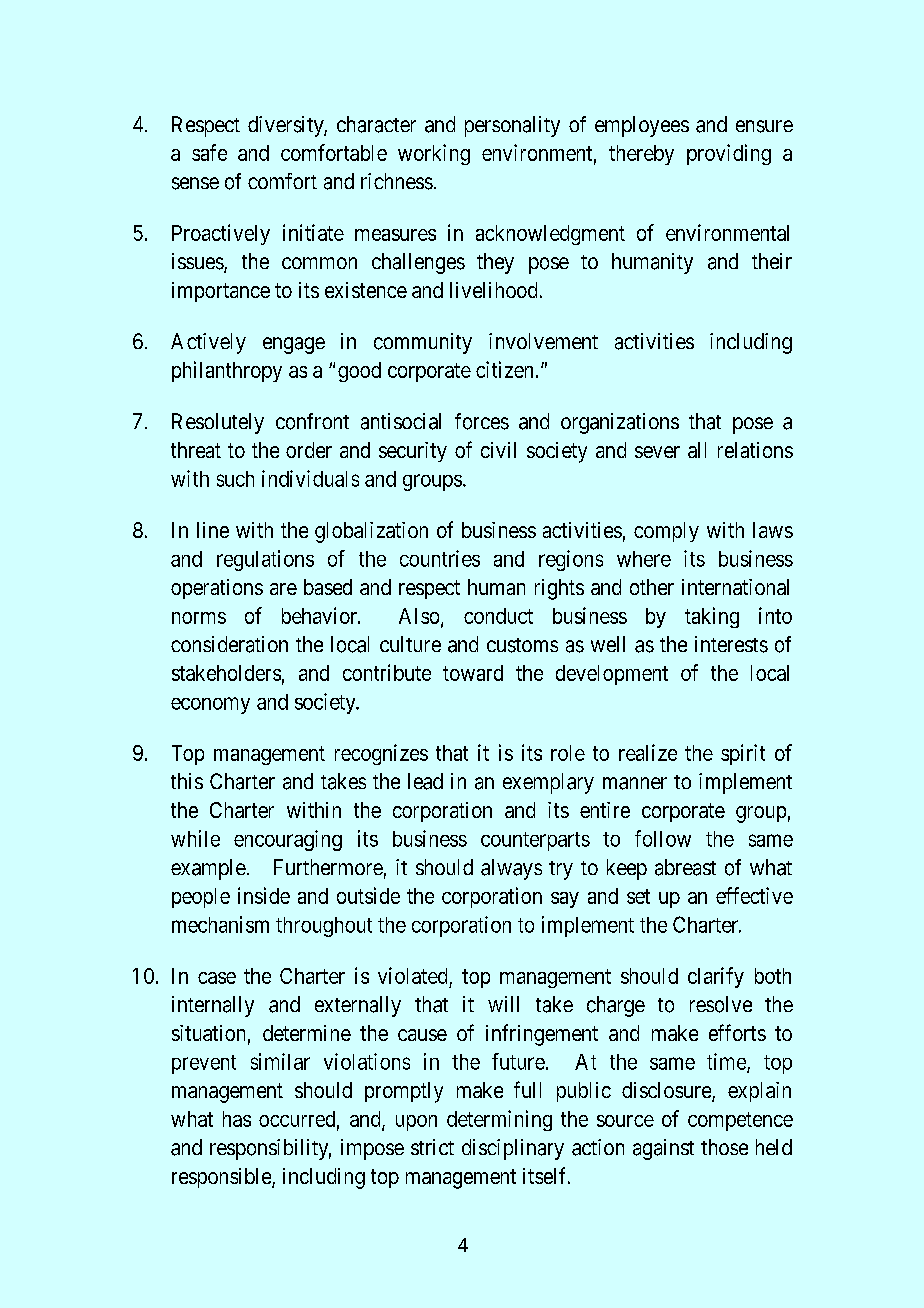 The image size is (924, 1308). Describe the element at coordinates (729, 154) in the screenshot. I see `providing` at that location.
